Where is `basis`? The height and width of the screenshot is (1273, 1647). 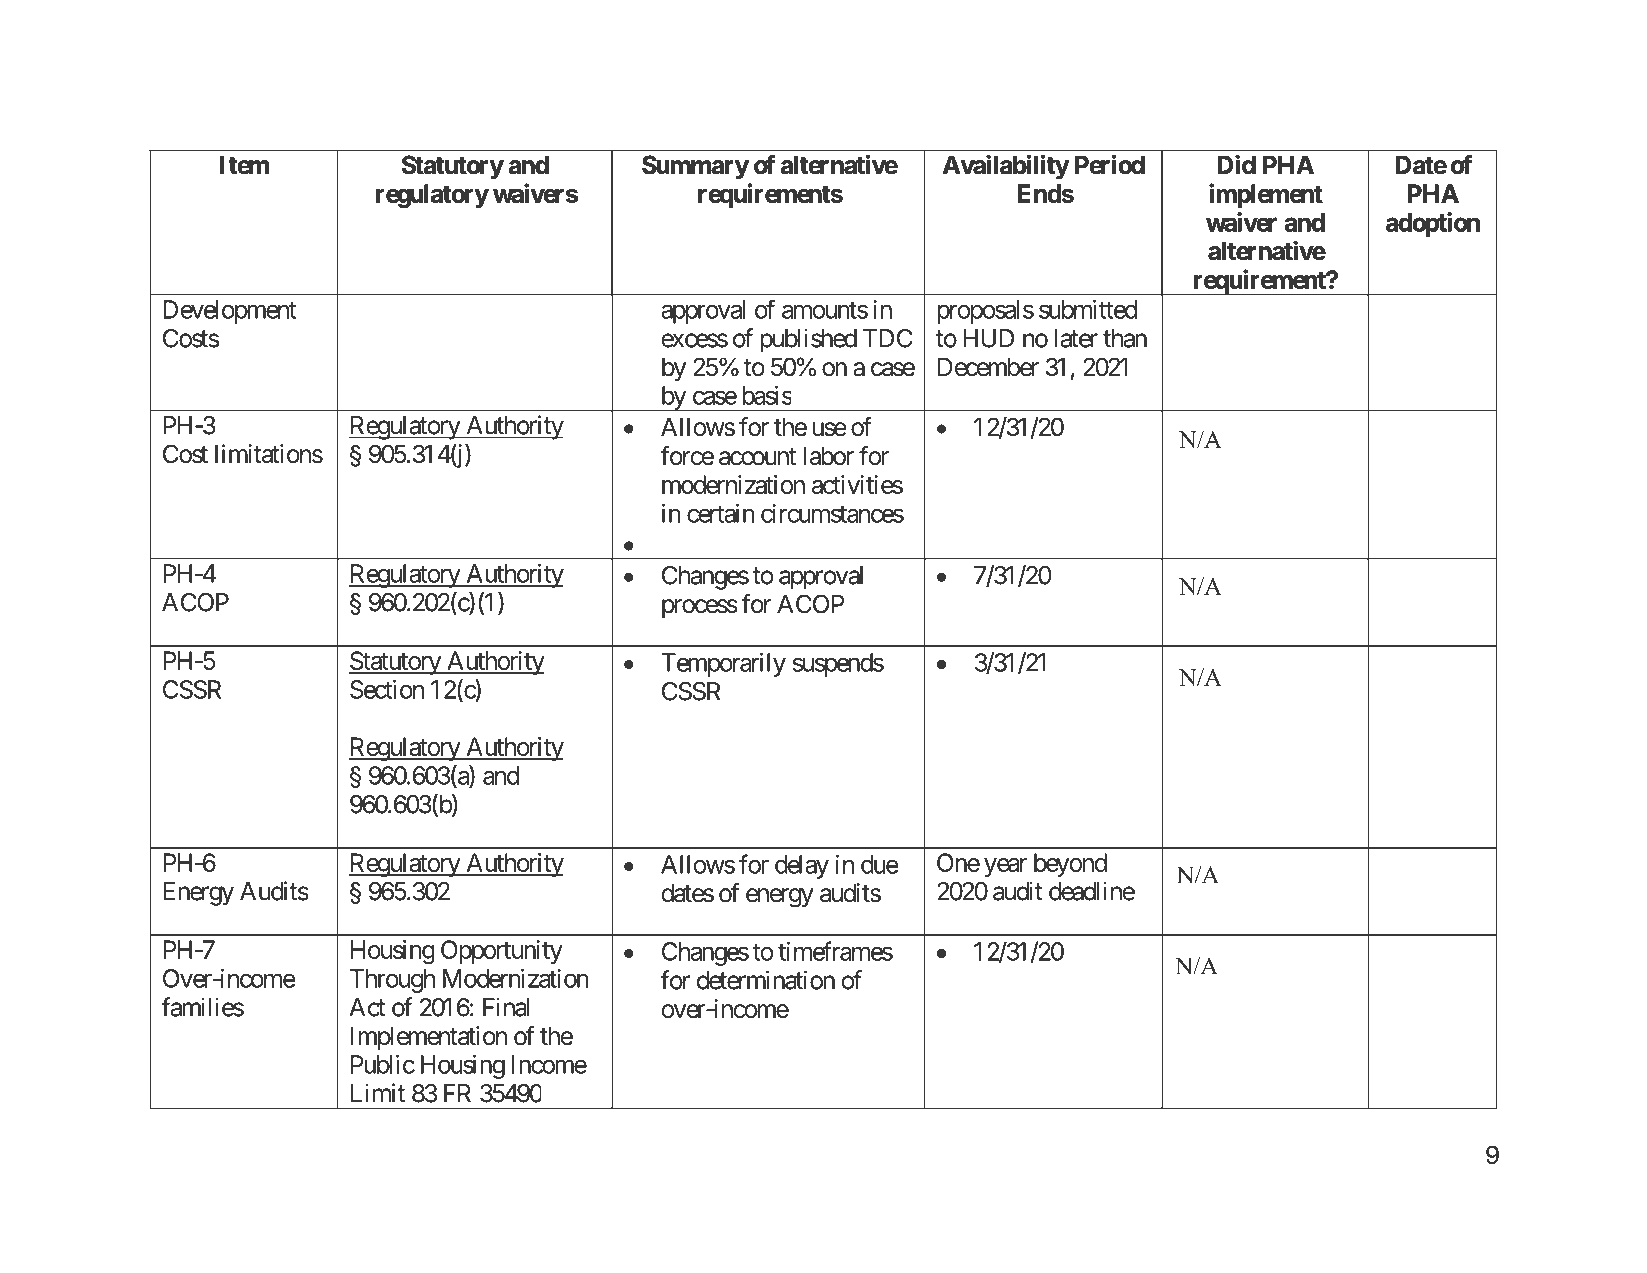 basis is located at coordinates (766, 395).
